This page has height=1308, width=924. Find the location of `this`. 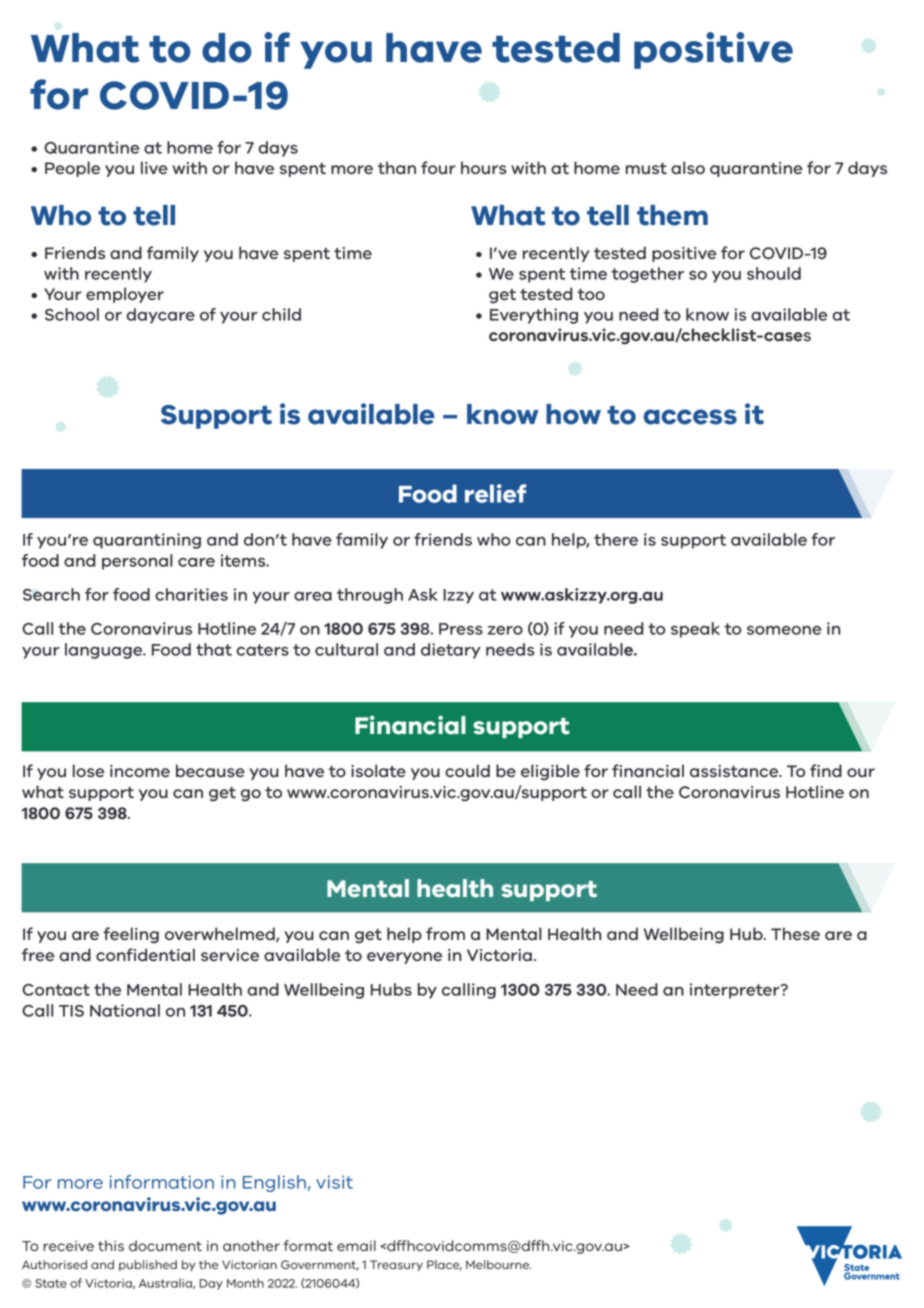

this is located at coordinates (111, 1246).
